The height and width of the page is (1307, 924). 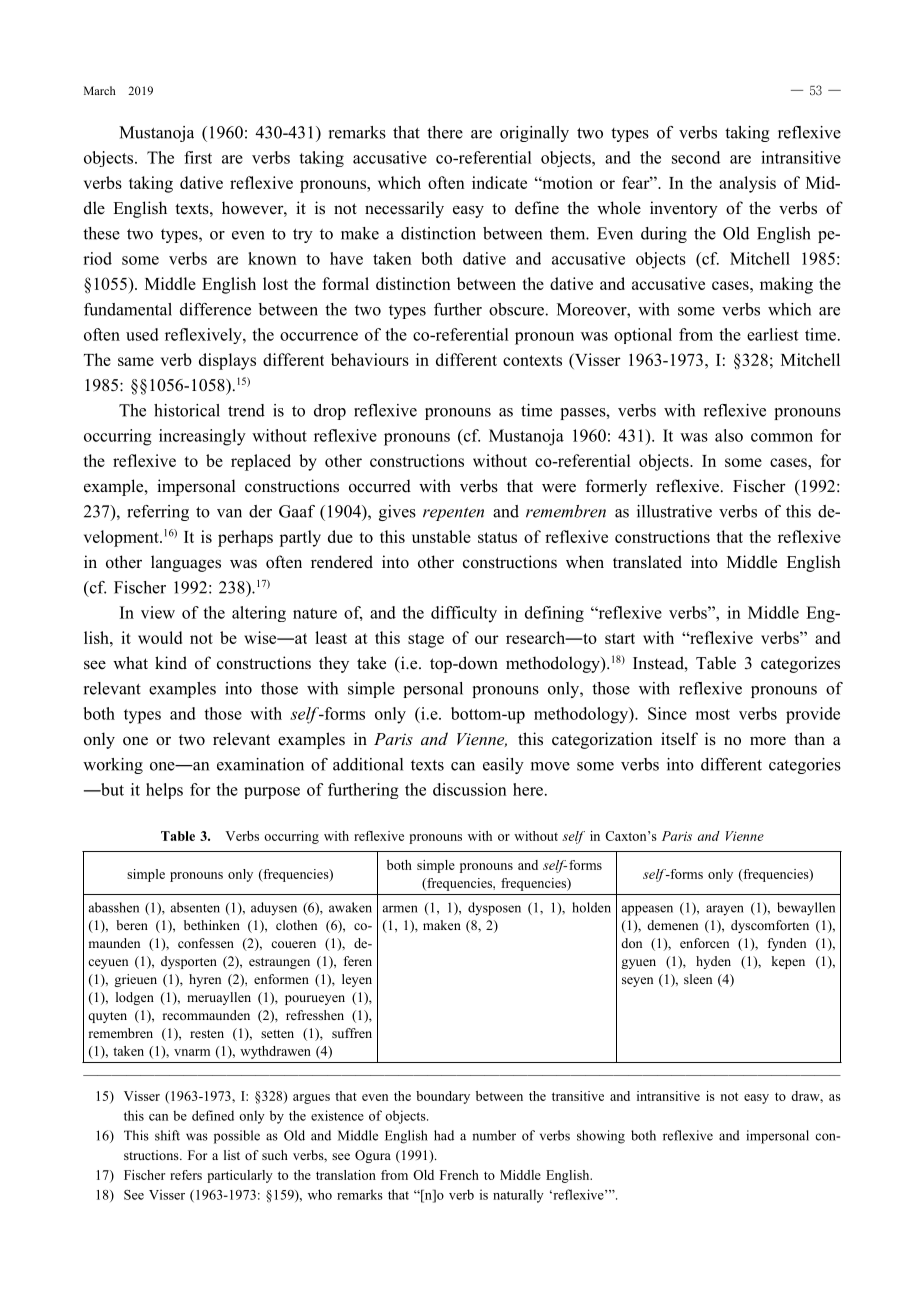 I want to click on occurred, so click(x=380, y=486).
